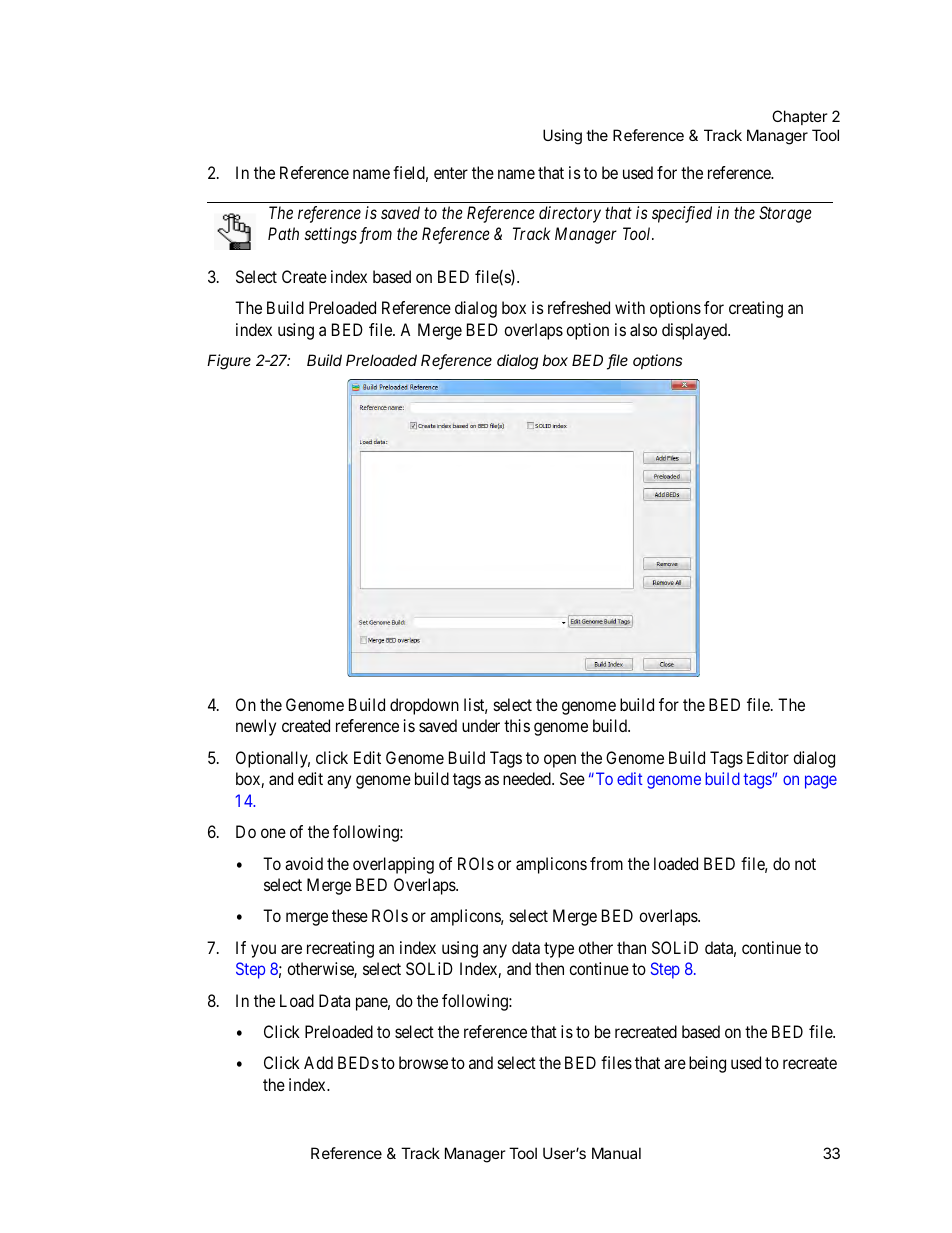 The width and height of the document is (952, 1233). I want to click on Add, so click(318, 1062).
